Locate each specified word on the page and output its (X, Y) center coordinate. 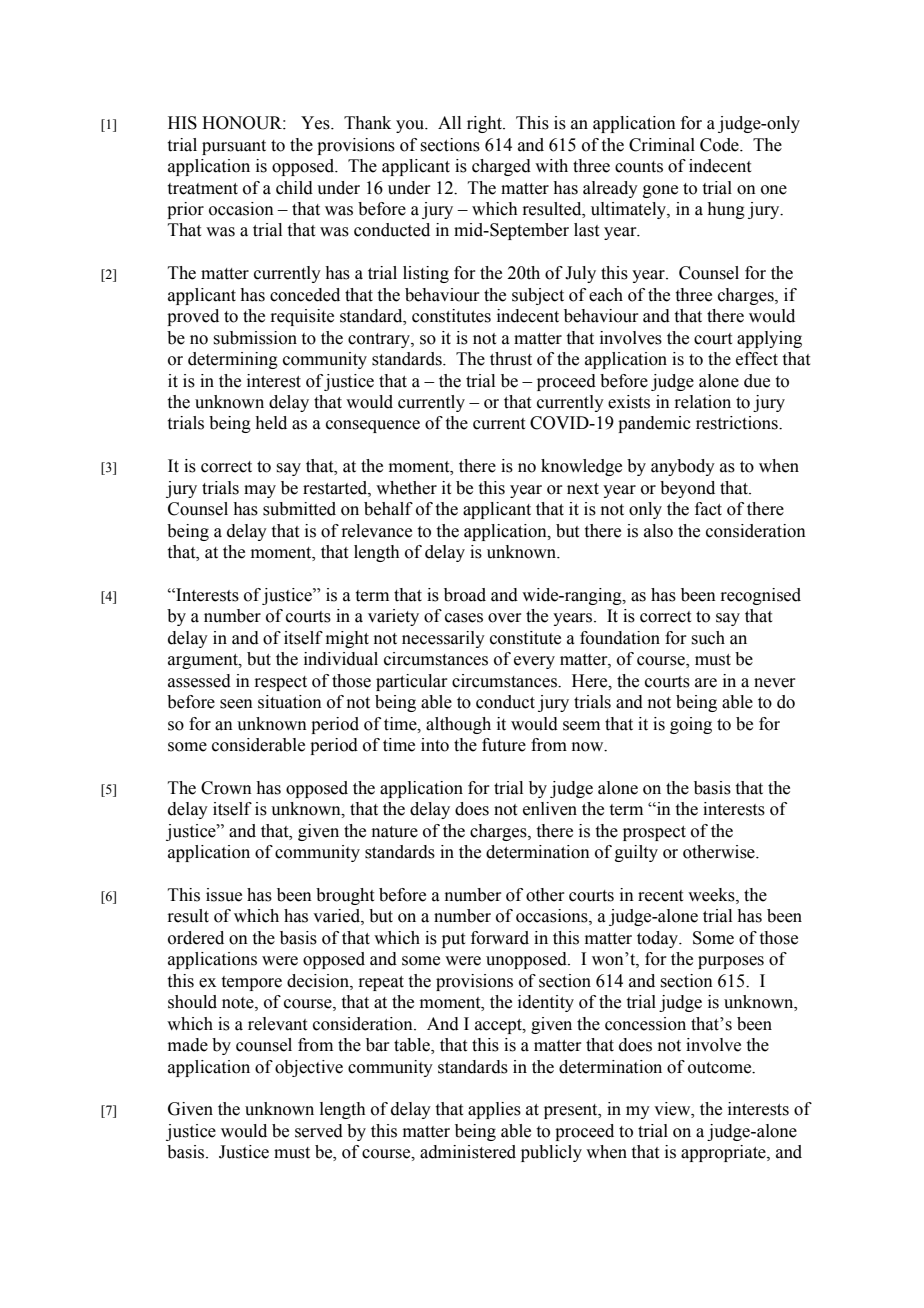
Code (720, 145)
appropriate (724, 1153)
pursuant (234, 147)
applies (494, 1110)
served (319, 1131)
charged (501, 167)
